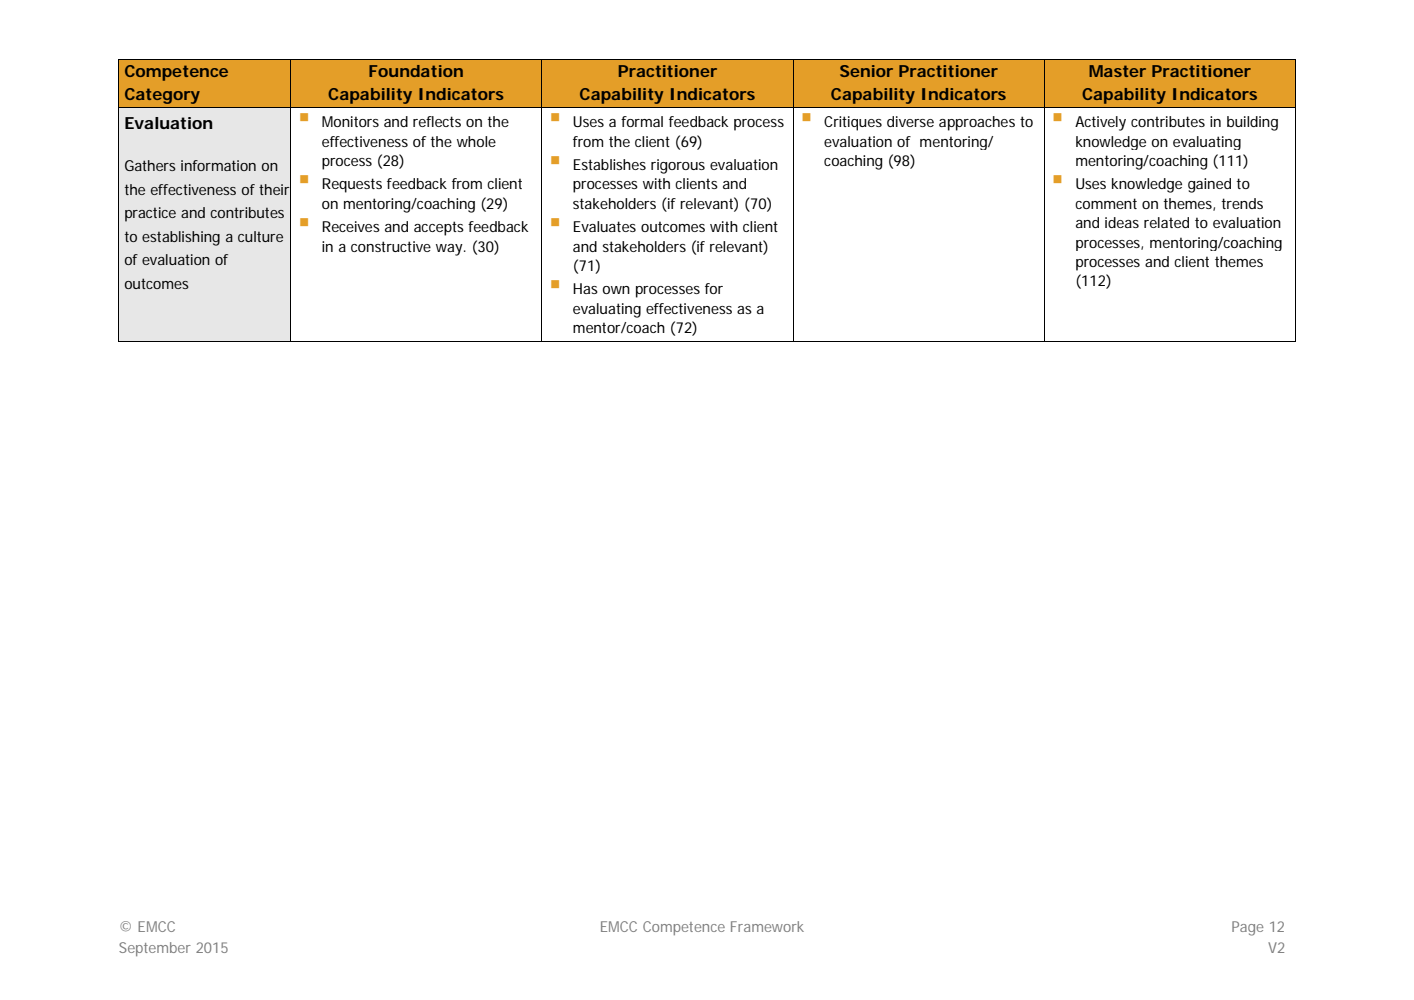  I want to click on Page, so click(1247, 928).
